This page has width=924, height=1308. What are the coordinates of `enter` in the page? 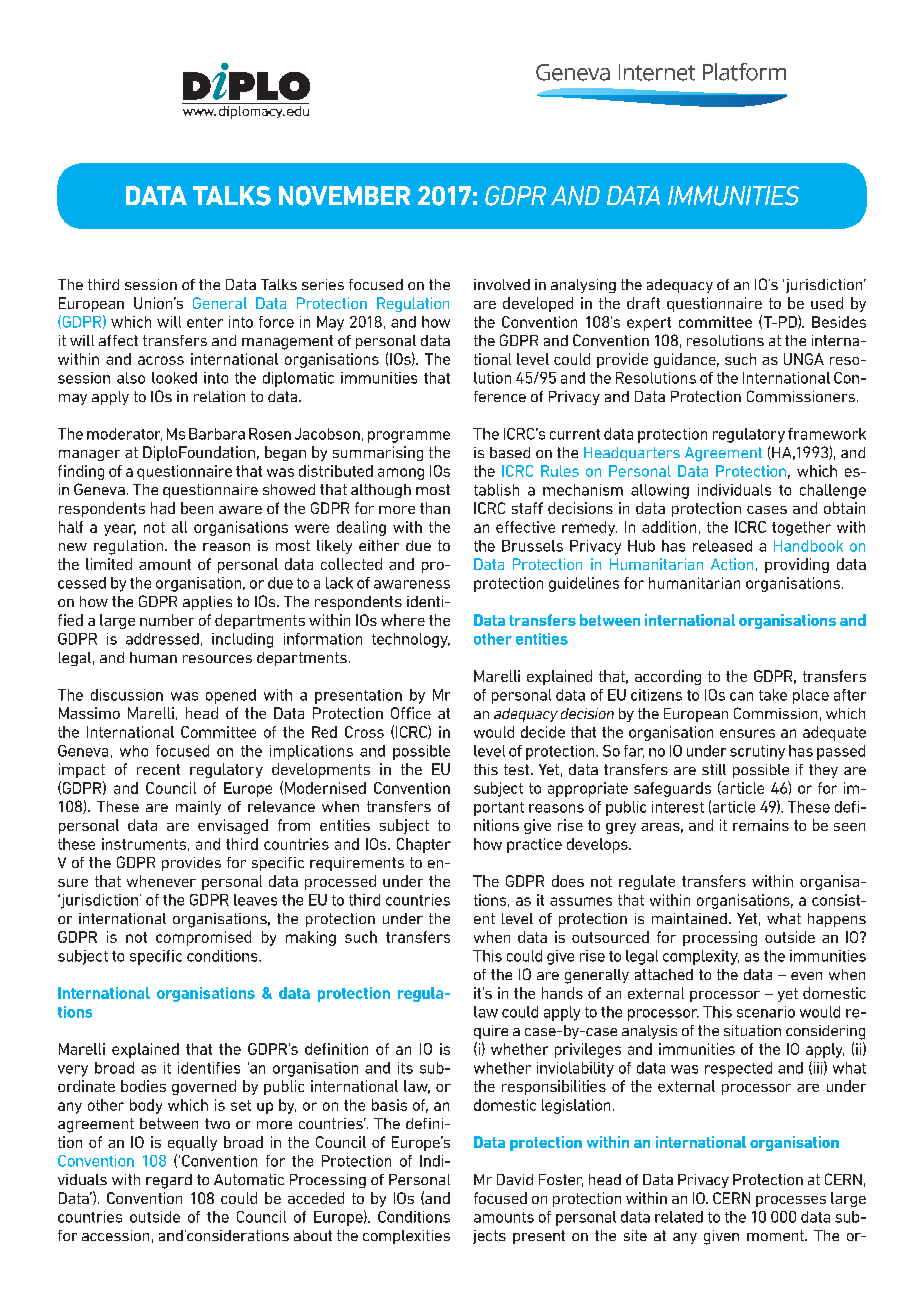 It's located at (205, 322).
